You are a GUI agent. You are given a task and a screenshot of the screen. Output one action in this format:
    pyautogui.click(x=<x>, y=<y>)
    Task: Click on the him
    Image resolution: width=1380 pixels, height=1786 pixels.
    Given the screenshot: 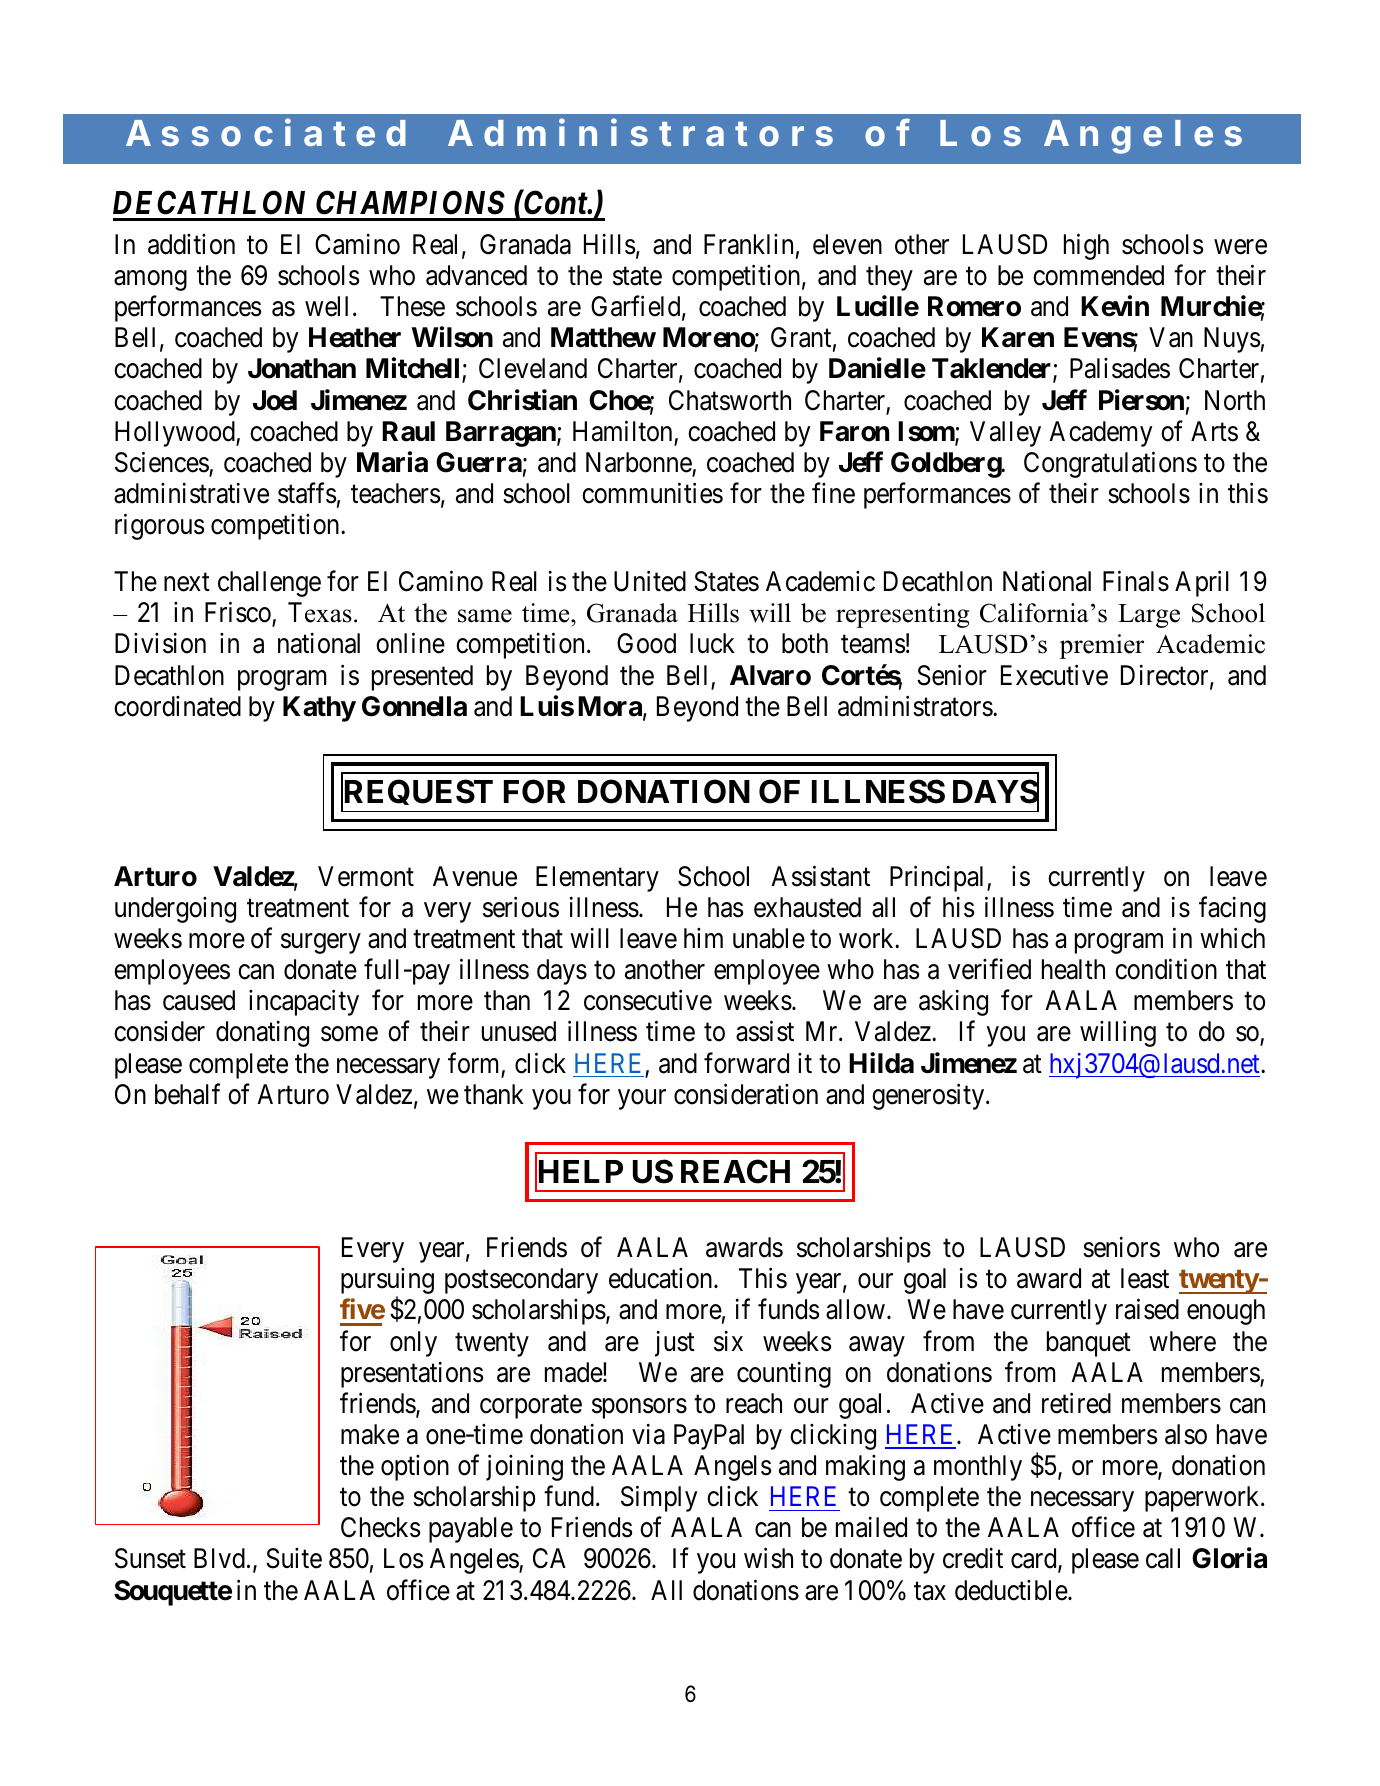 What is the action you would take?
    pyautogui.click(x=703, y=938)
